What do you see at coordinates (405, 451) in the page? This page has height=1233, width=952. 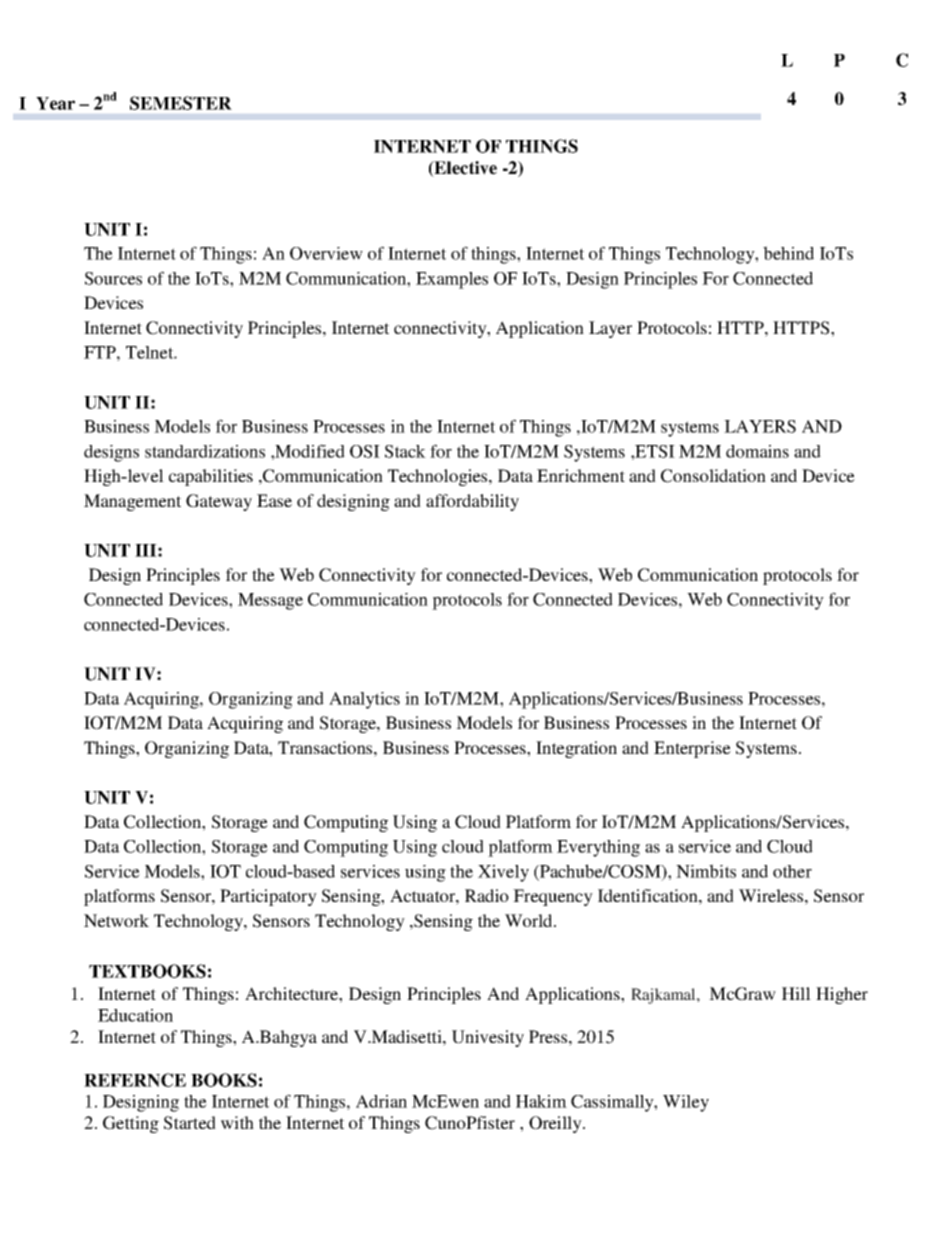 I see `Stack` at bounding box center [405, 451].
